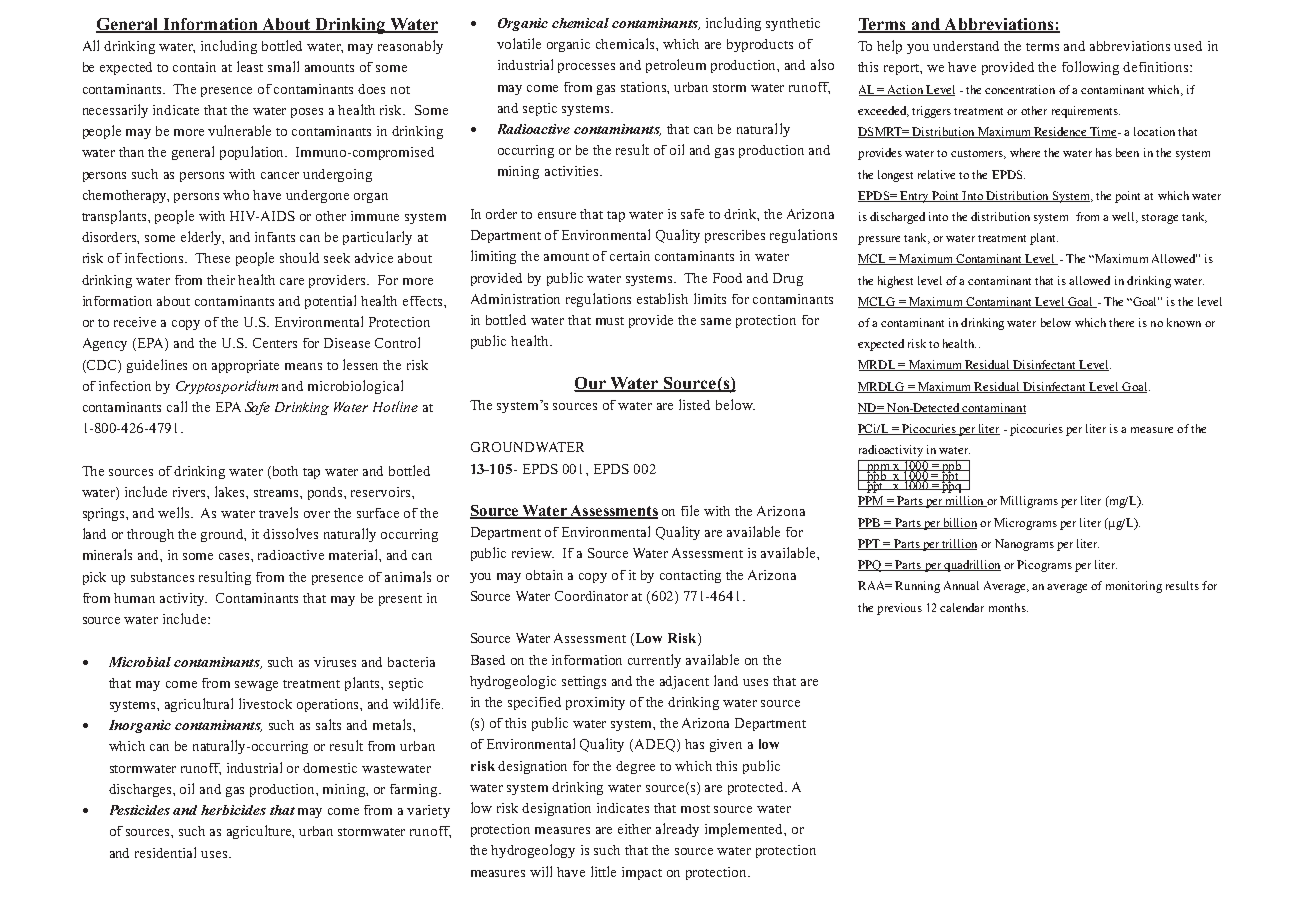 The width and height of the screenshot is (1310, 924). What do you see at coordinates (610, 321) in the screenshot?
I see `must` at bounding box center [610, 321].
